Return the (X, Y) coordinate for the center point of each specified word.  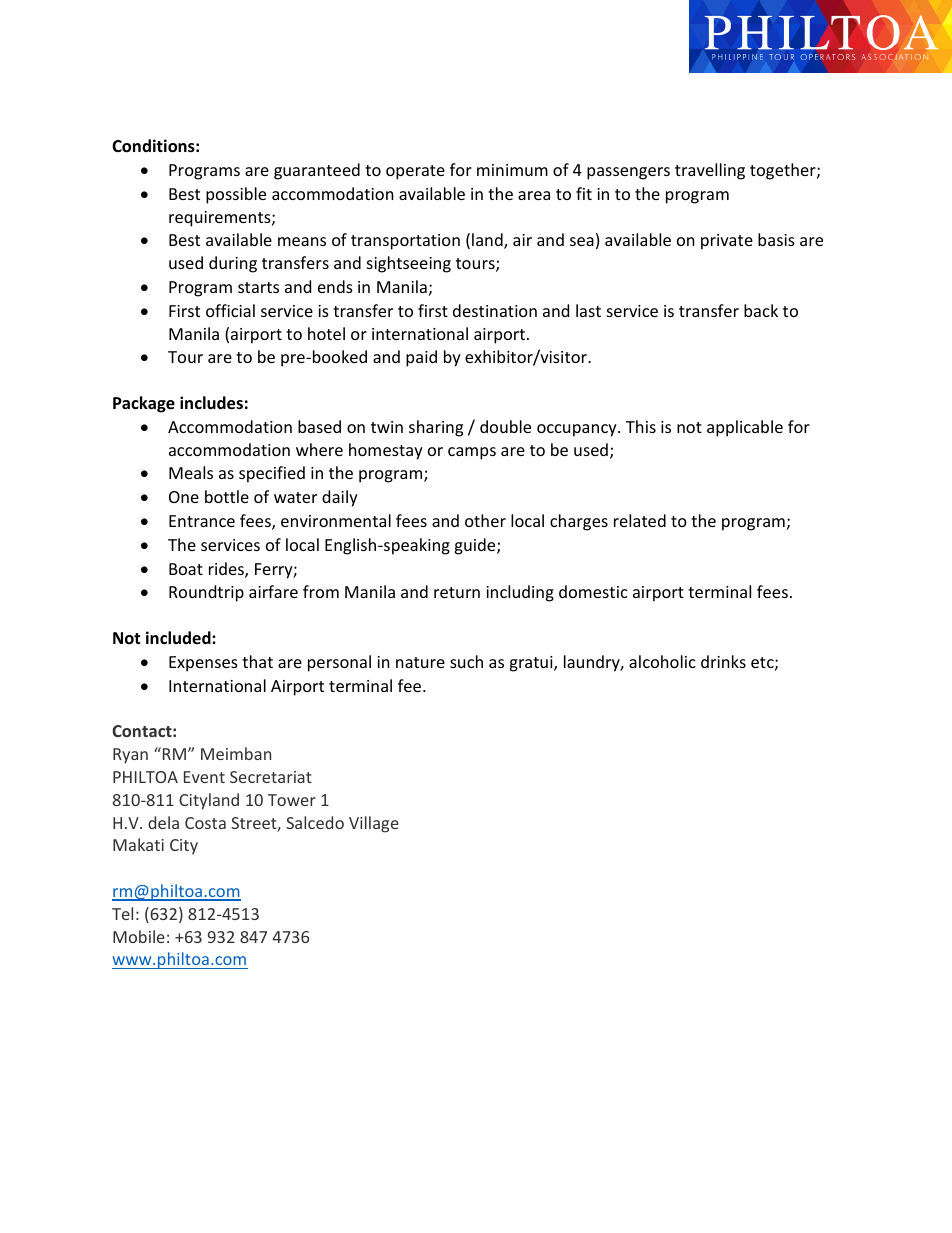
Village (374, 824)
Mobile (139, 936)
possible (236, 195)
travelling (710, 171)
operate (415, 172)
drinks (723, 661)
